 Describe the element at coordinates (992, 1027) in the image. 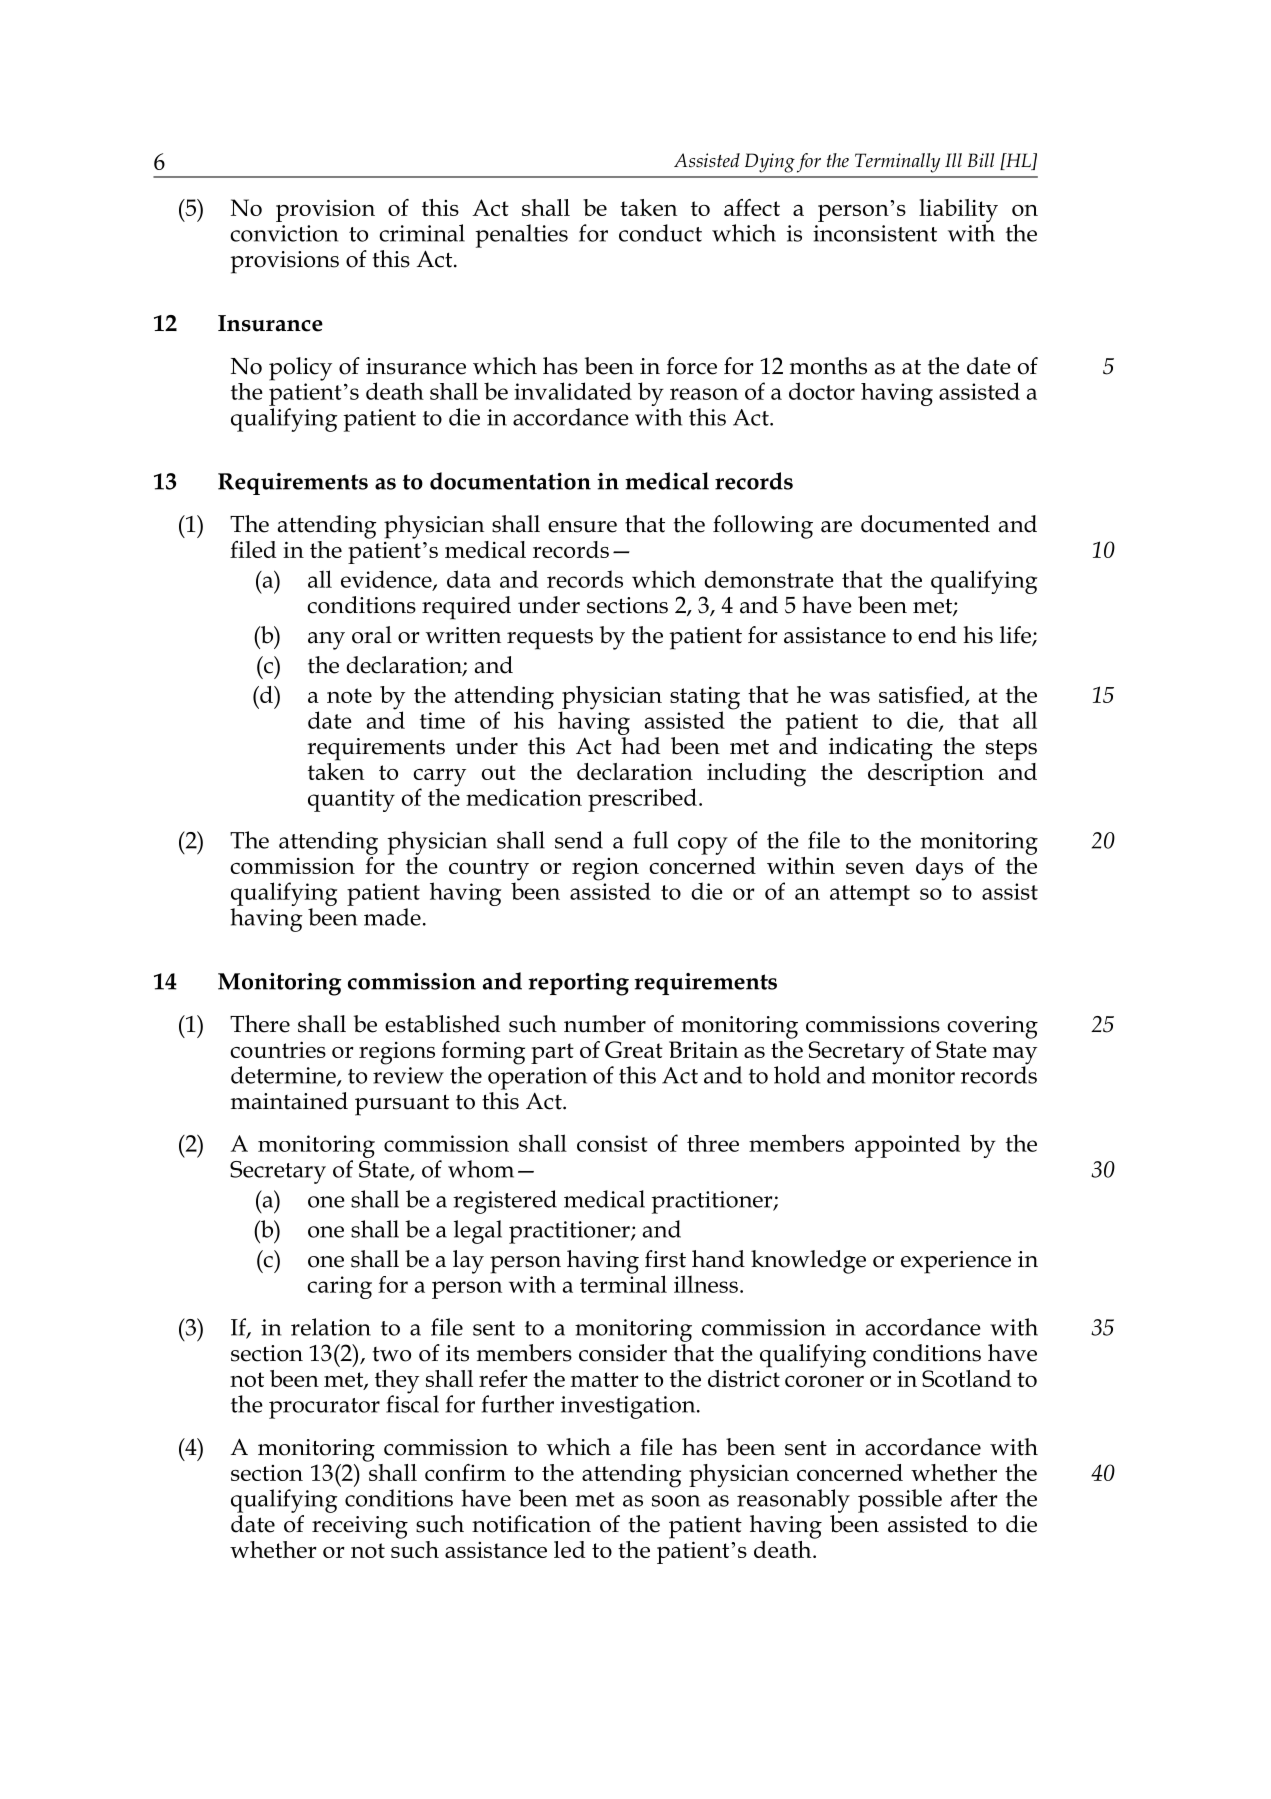

I see `covering` at that location.
